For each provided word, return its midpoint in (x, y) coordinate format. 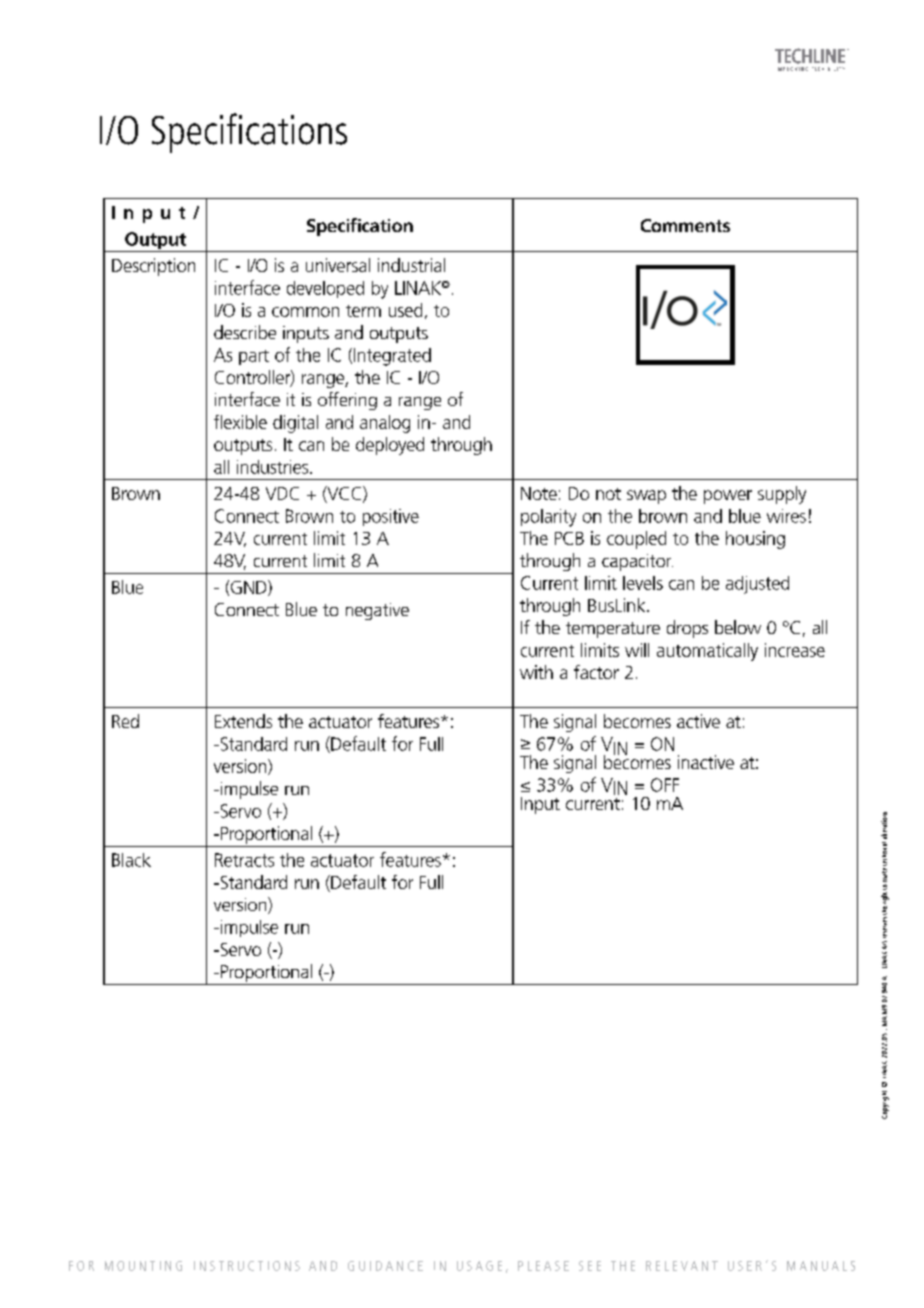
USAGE (479, 1266)
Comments (685, 225)
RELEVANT (682, 1266)
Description (153, 267)
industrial (411, 265)
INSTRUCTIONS (247, 1266)
